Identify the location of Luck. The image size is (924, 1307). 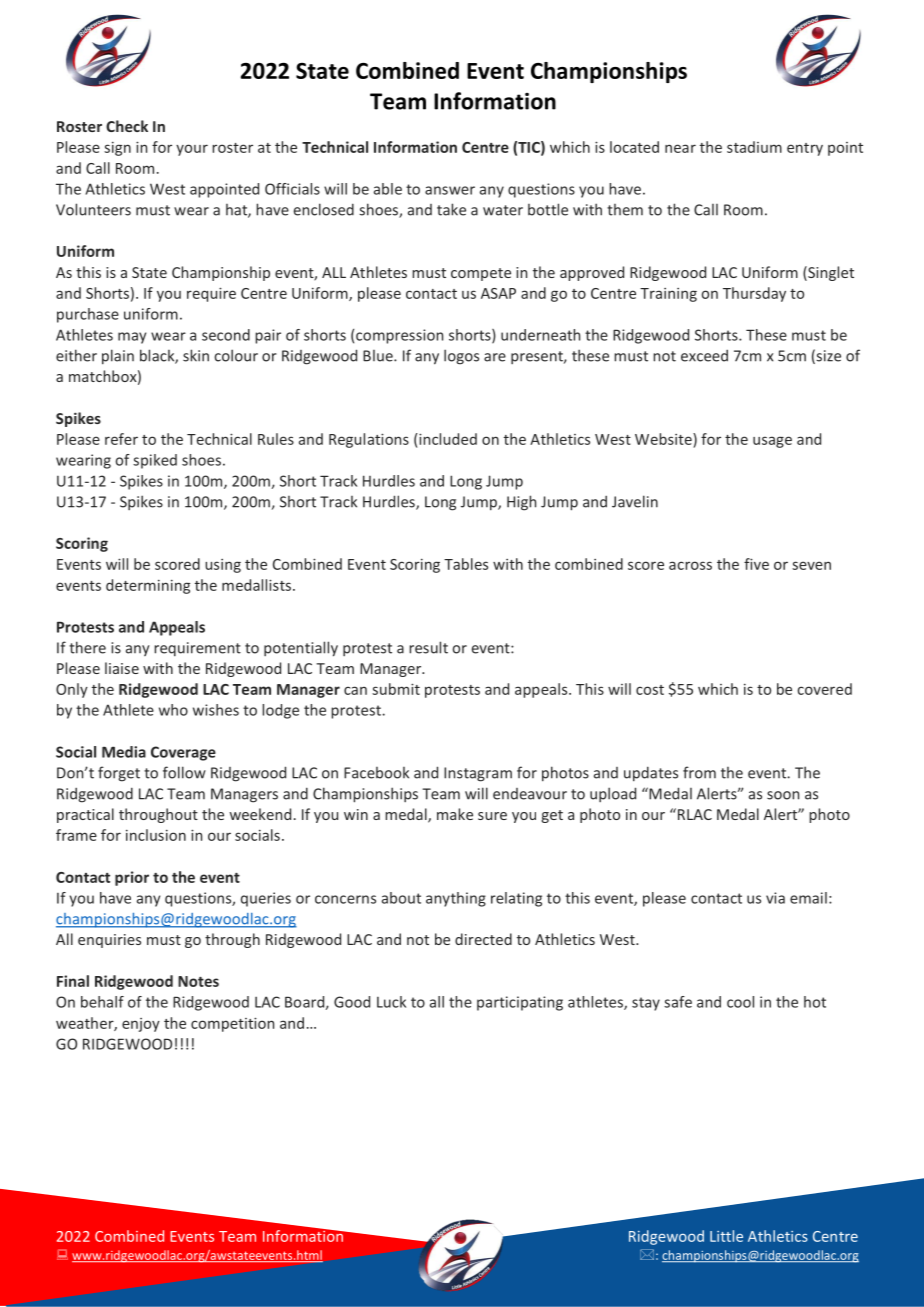
(391, 1002).
